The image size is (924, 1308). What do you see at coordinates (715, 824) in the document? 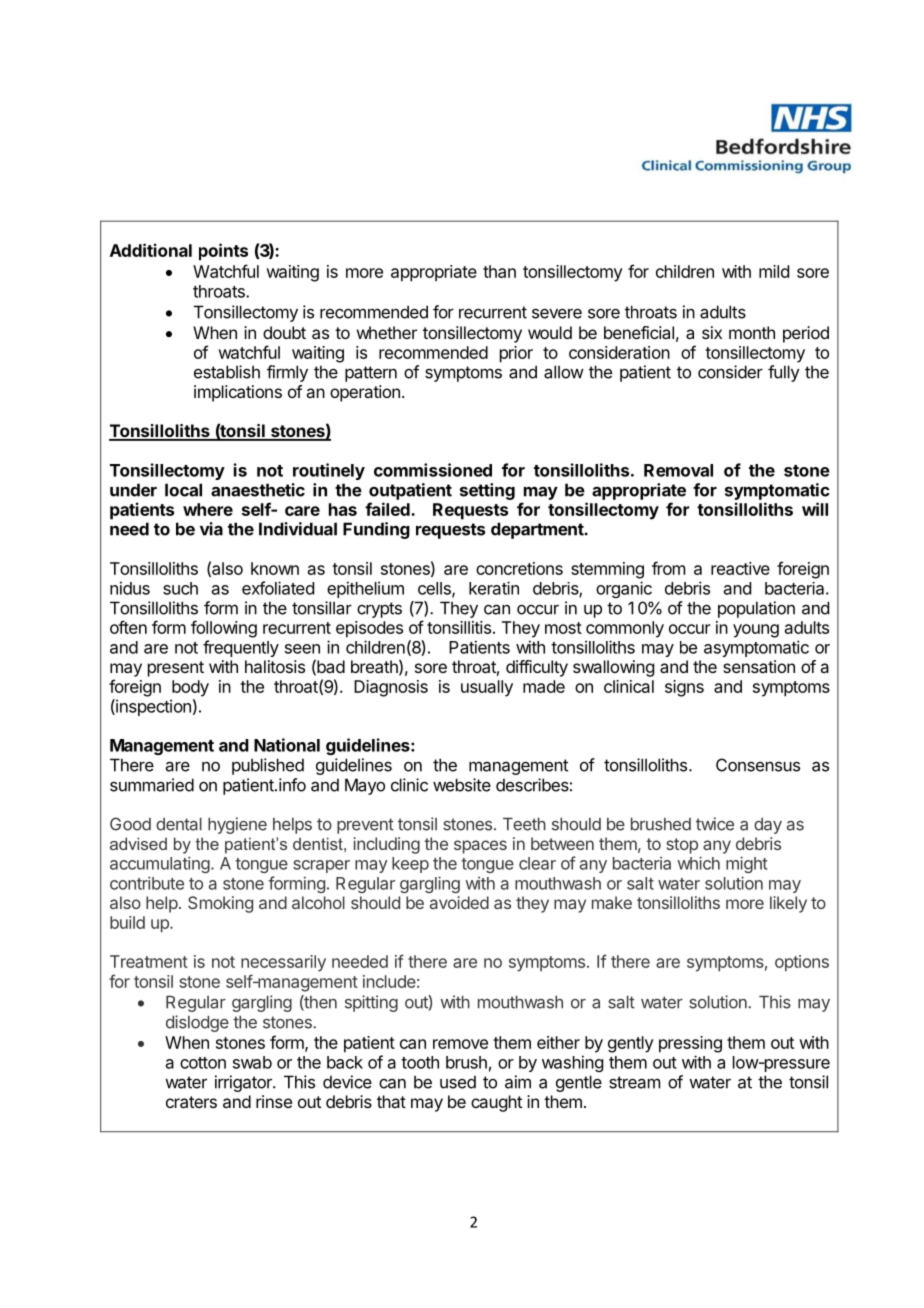
I see `twice` at bounding box center [715, 824].
